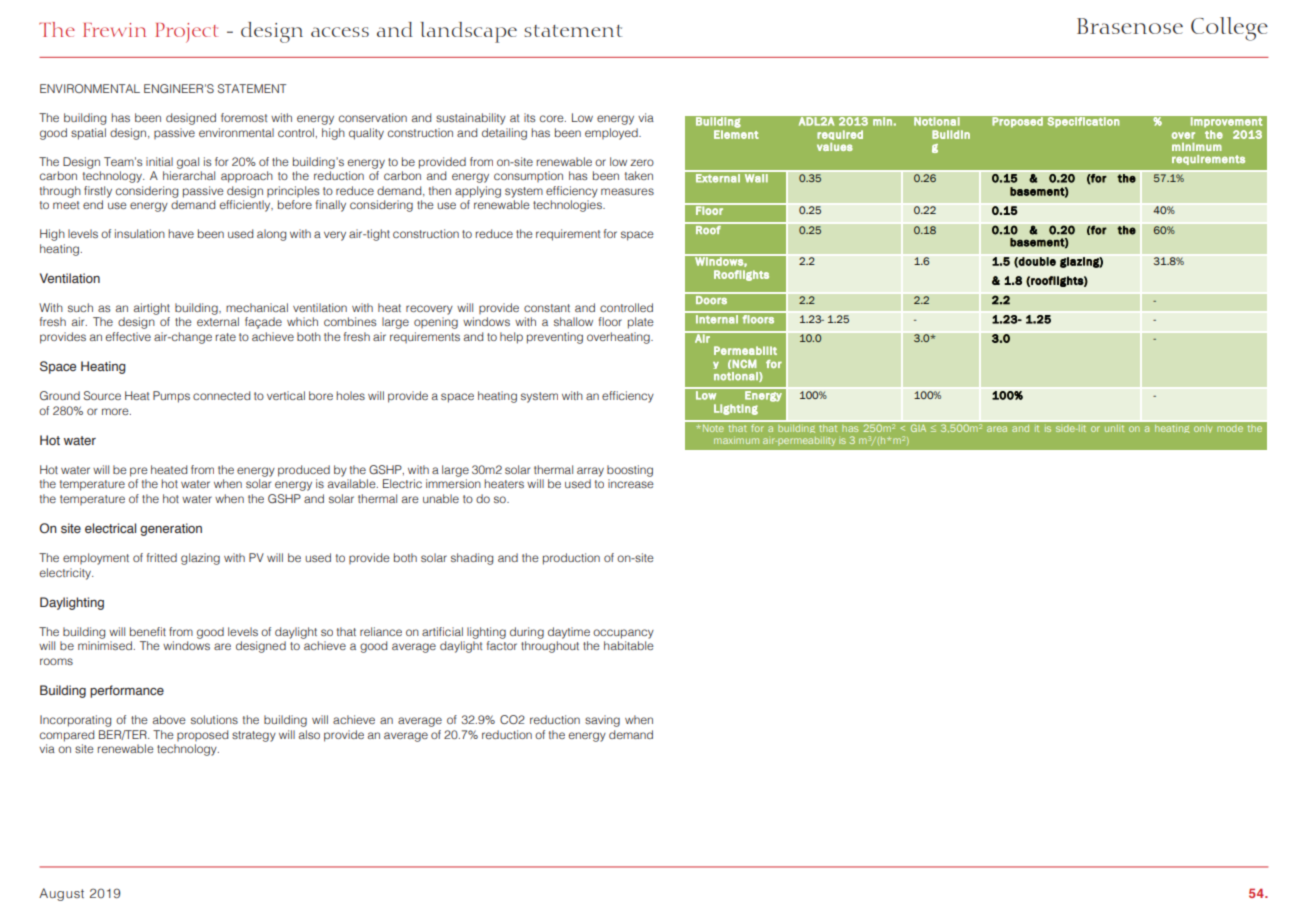 Image resolution: width=1308 pixels, height=924 pixels. Describe the element at coordinates (61, 894) in the document. I see `August` at that location.
